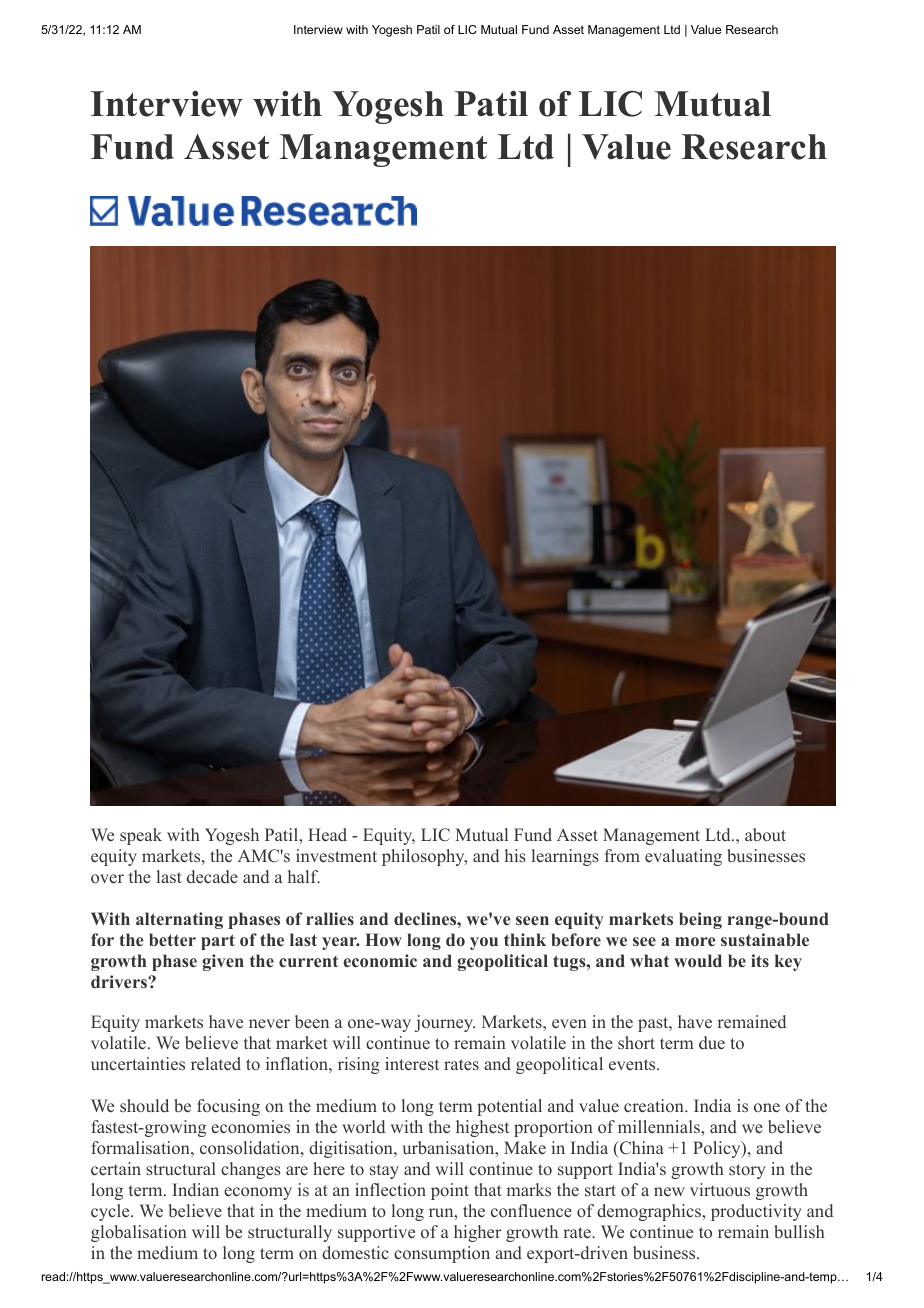 The height and width of the screenshot is (1308, 924). What do you see at coordinates (228, 1107) in the screenshot?
I see `focusing` at bounding box center [228, 1107].
